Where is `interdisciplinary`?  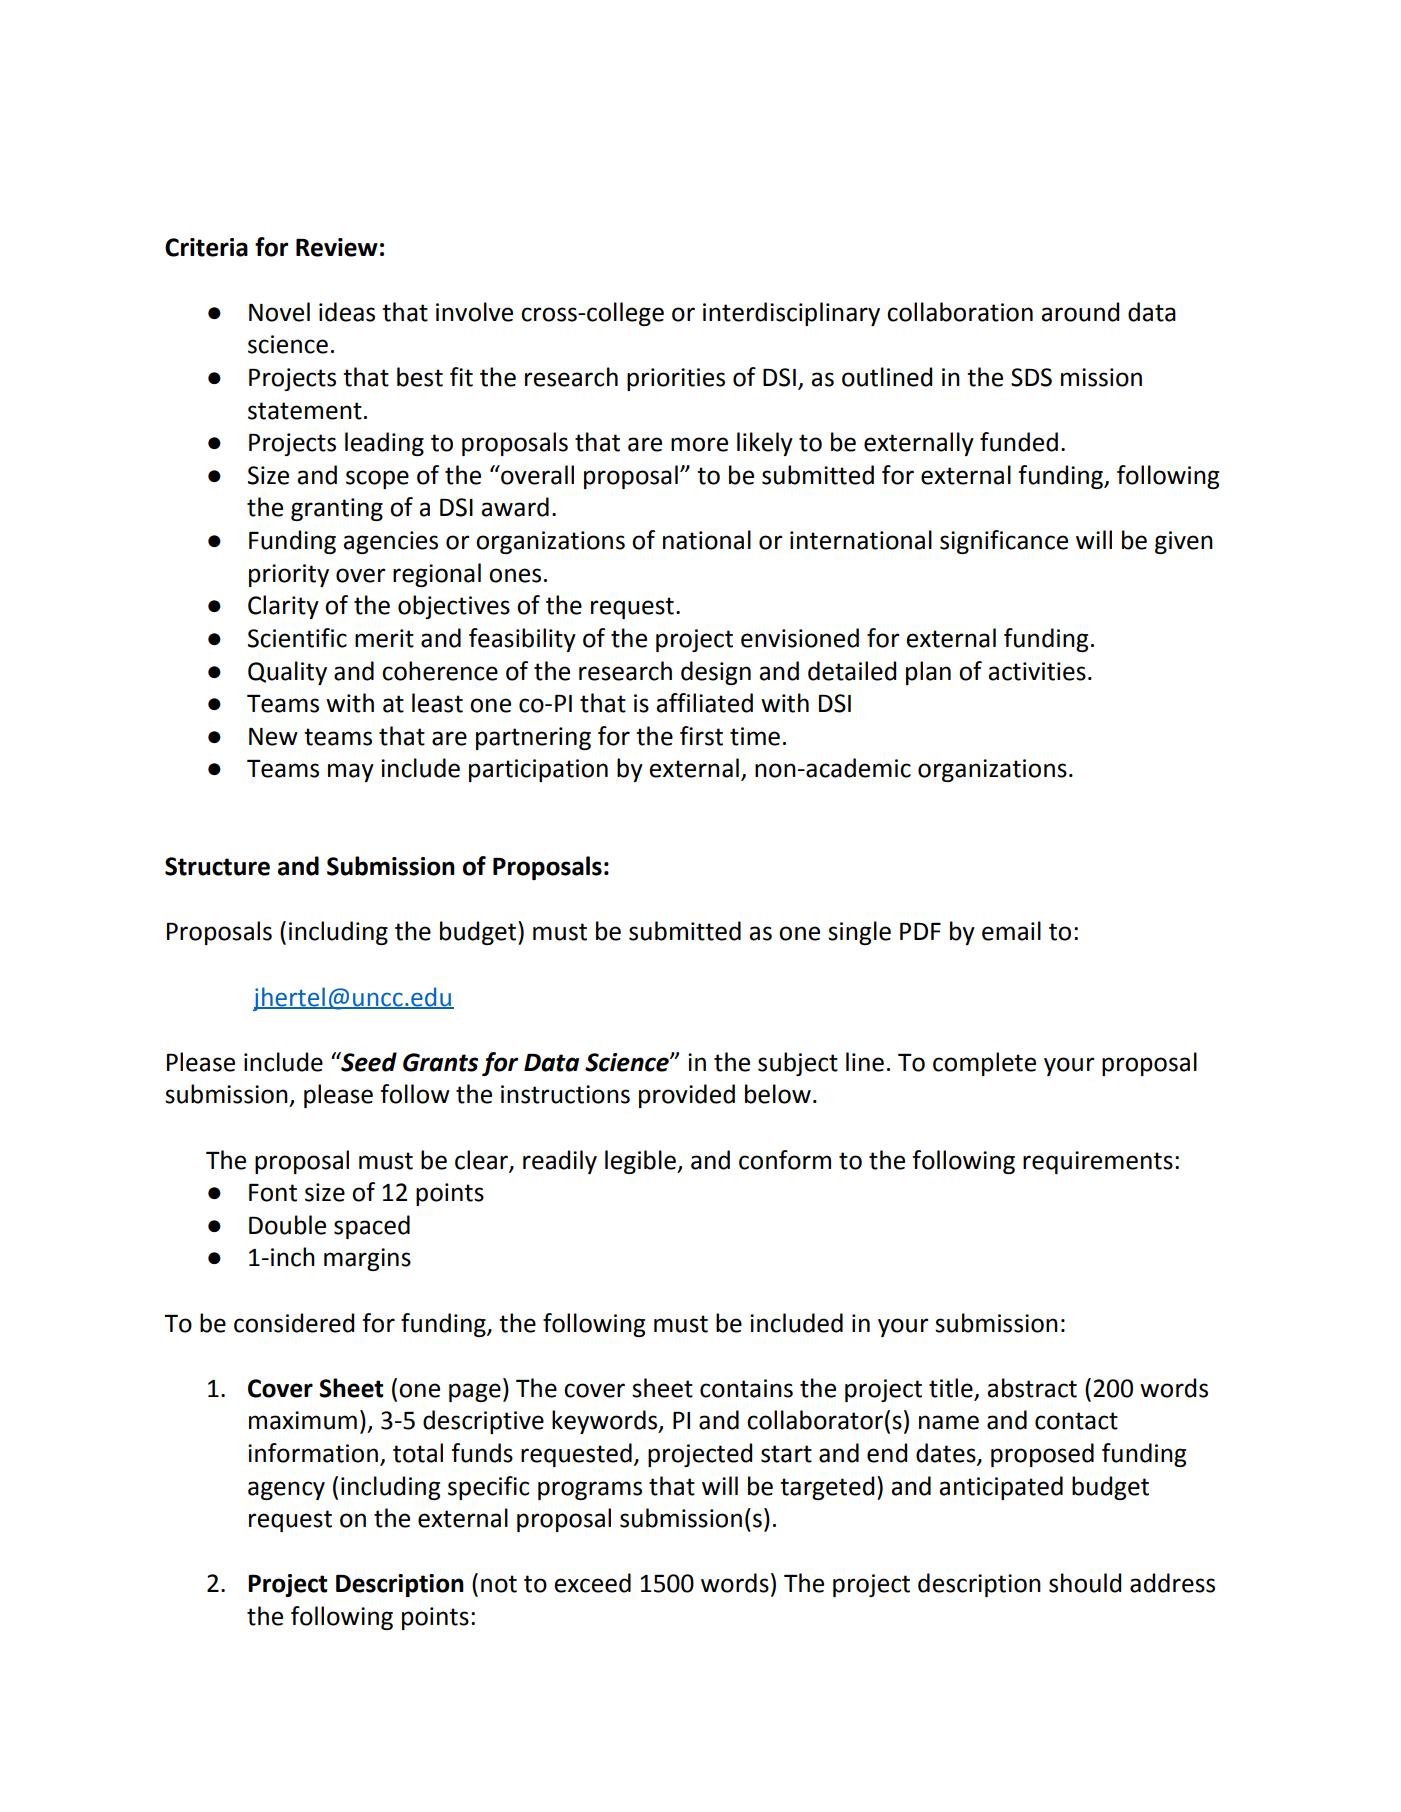
interdisciplinary is located at coordinates (791, 314).
